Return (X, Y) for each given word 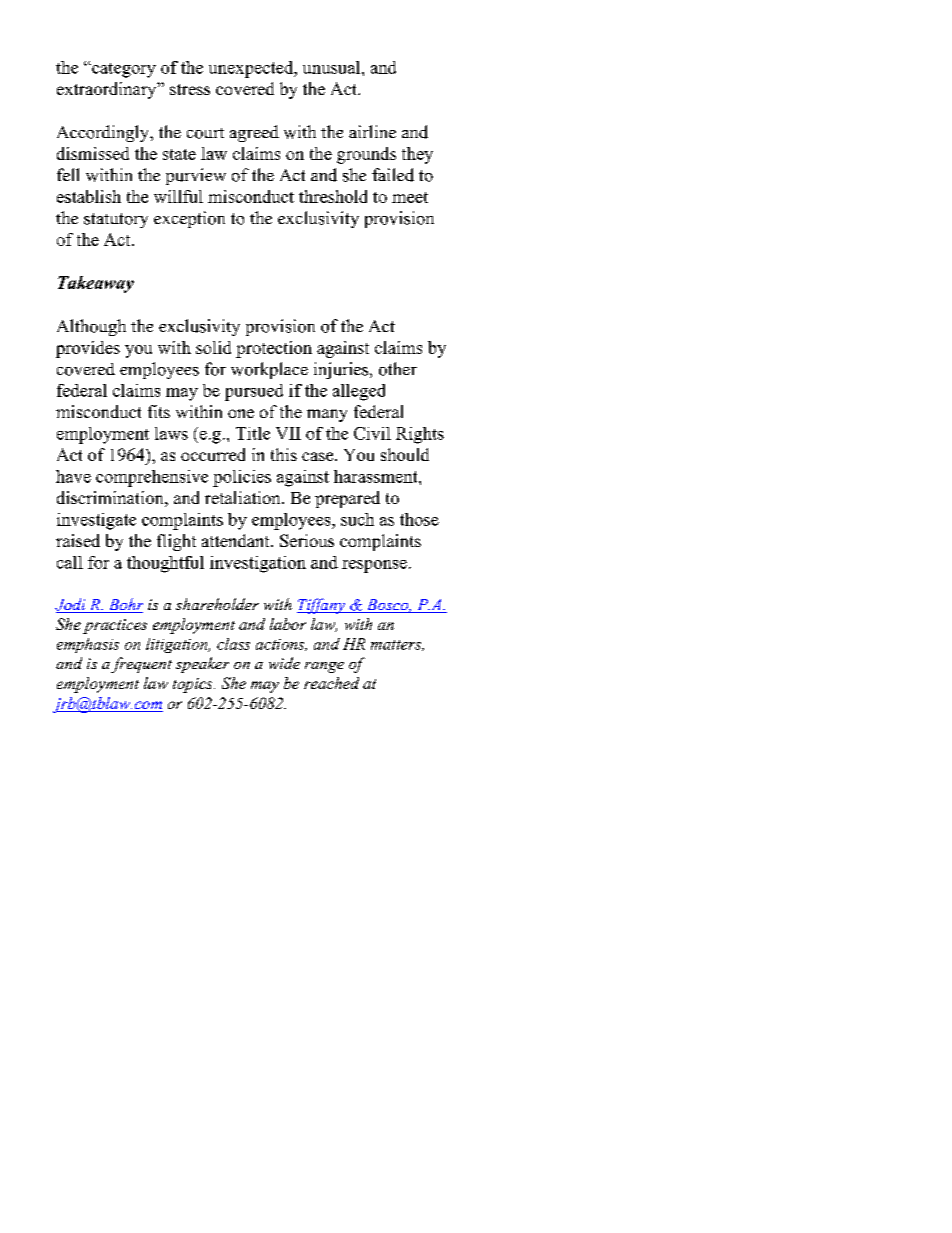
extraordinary (108, 90)
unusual (333, 67)
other (398, 369)
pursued (254, 392)
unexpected (252, 69)
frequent (141, 665)
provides (88, 349)
